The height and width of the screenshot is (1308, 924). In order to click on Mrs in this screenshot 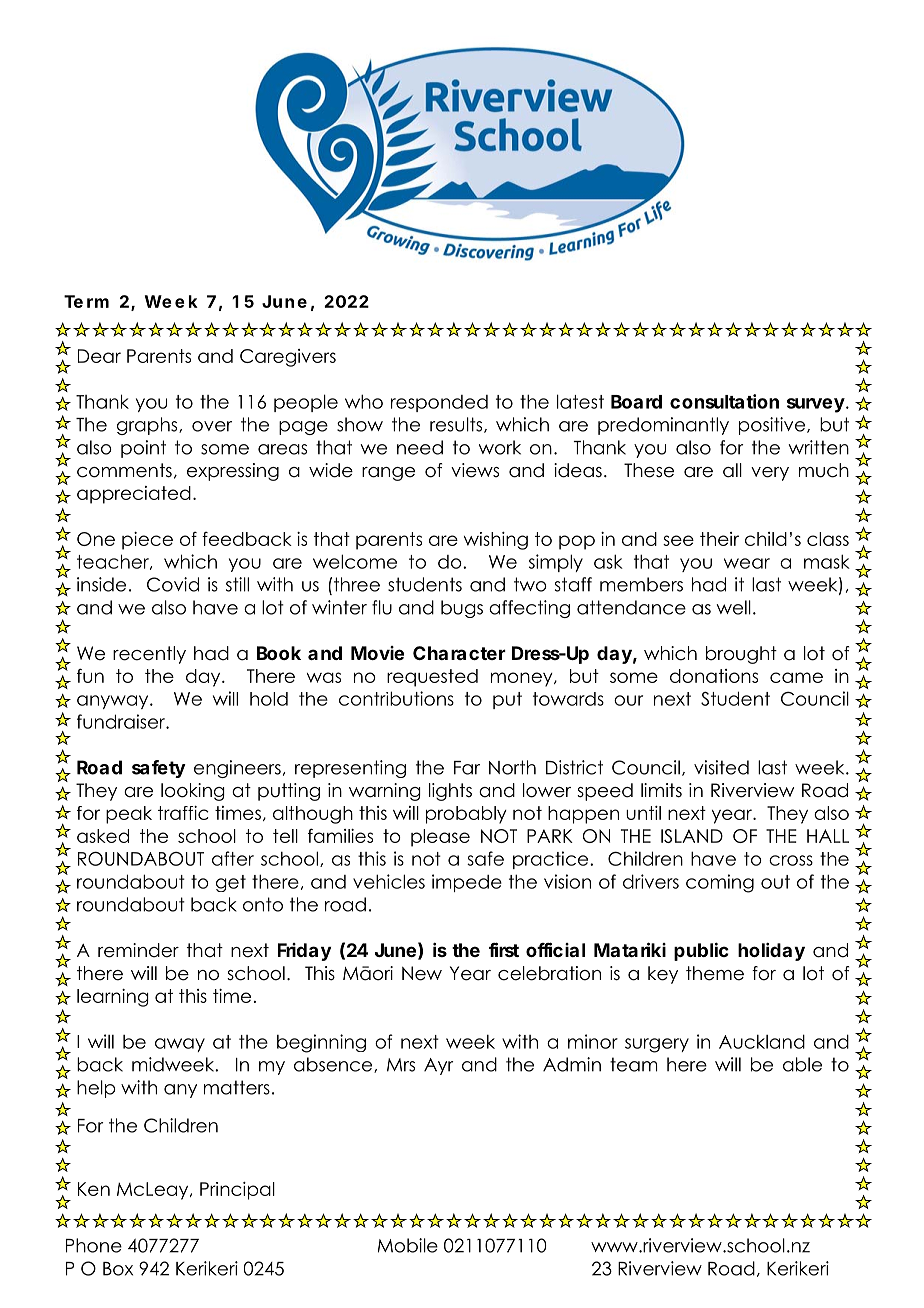, I will do `click(401, 1065)`.
